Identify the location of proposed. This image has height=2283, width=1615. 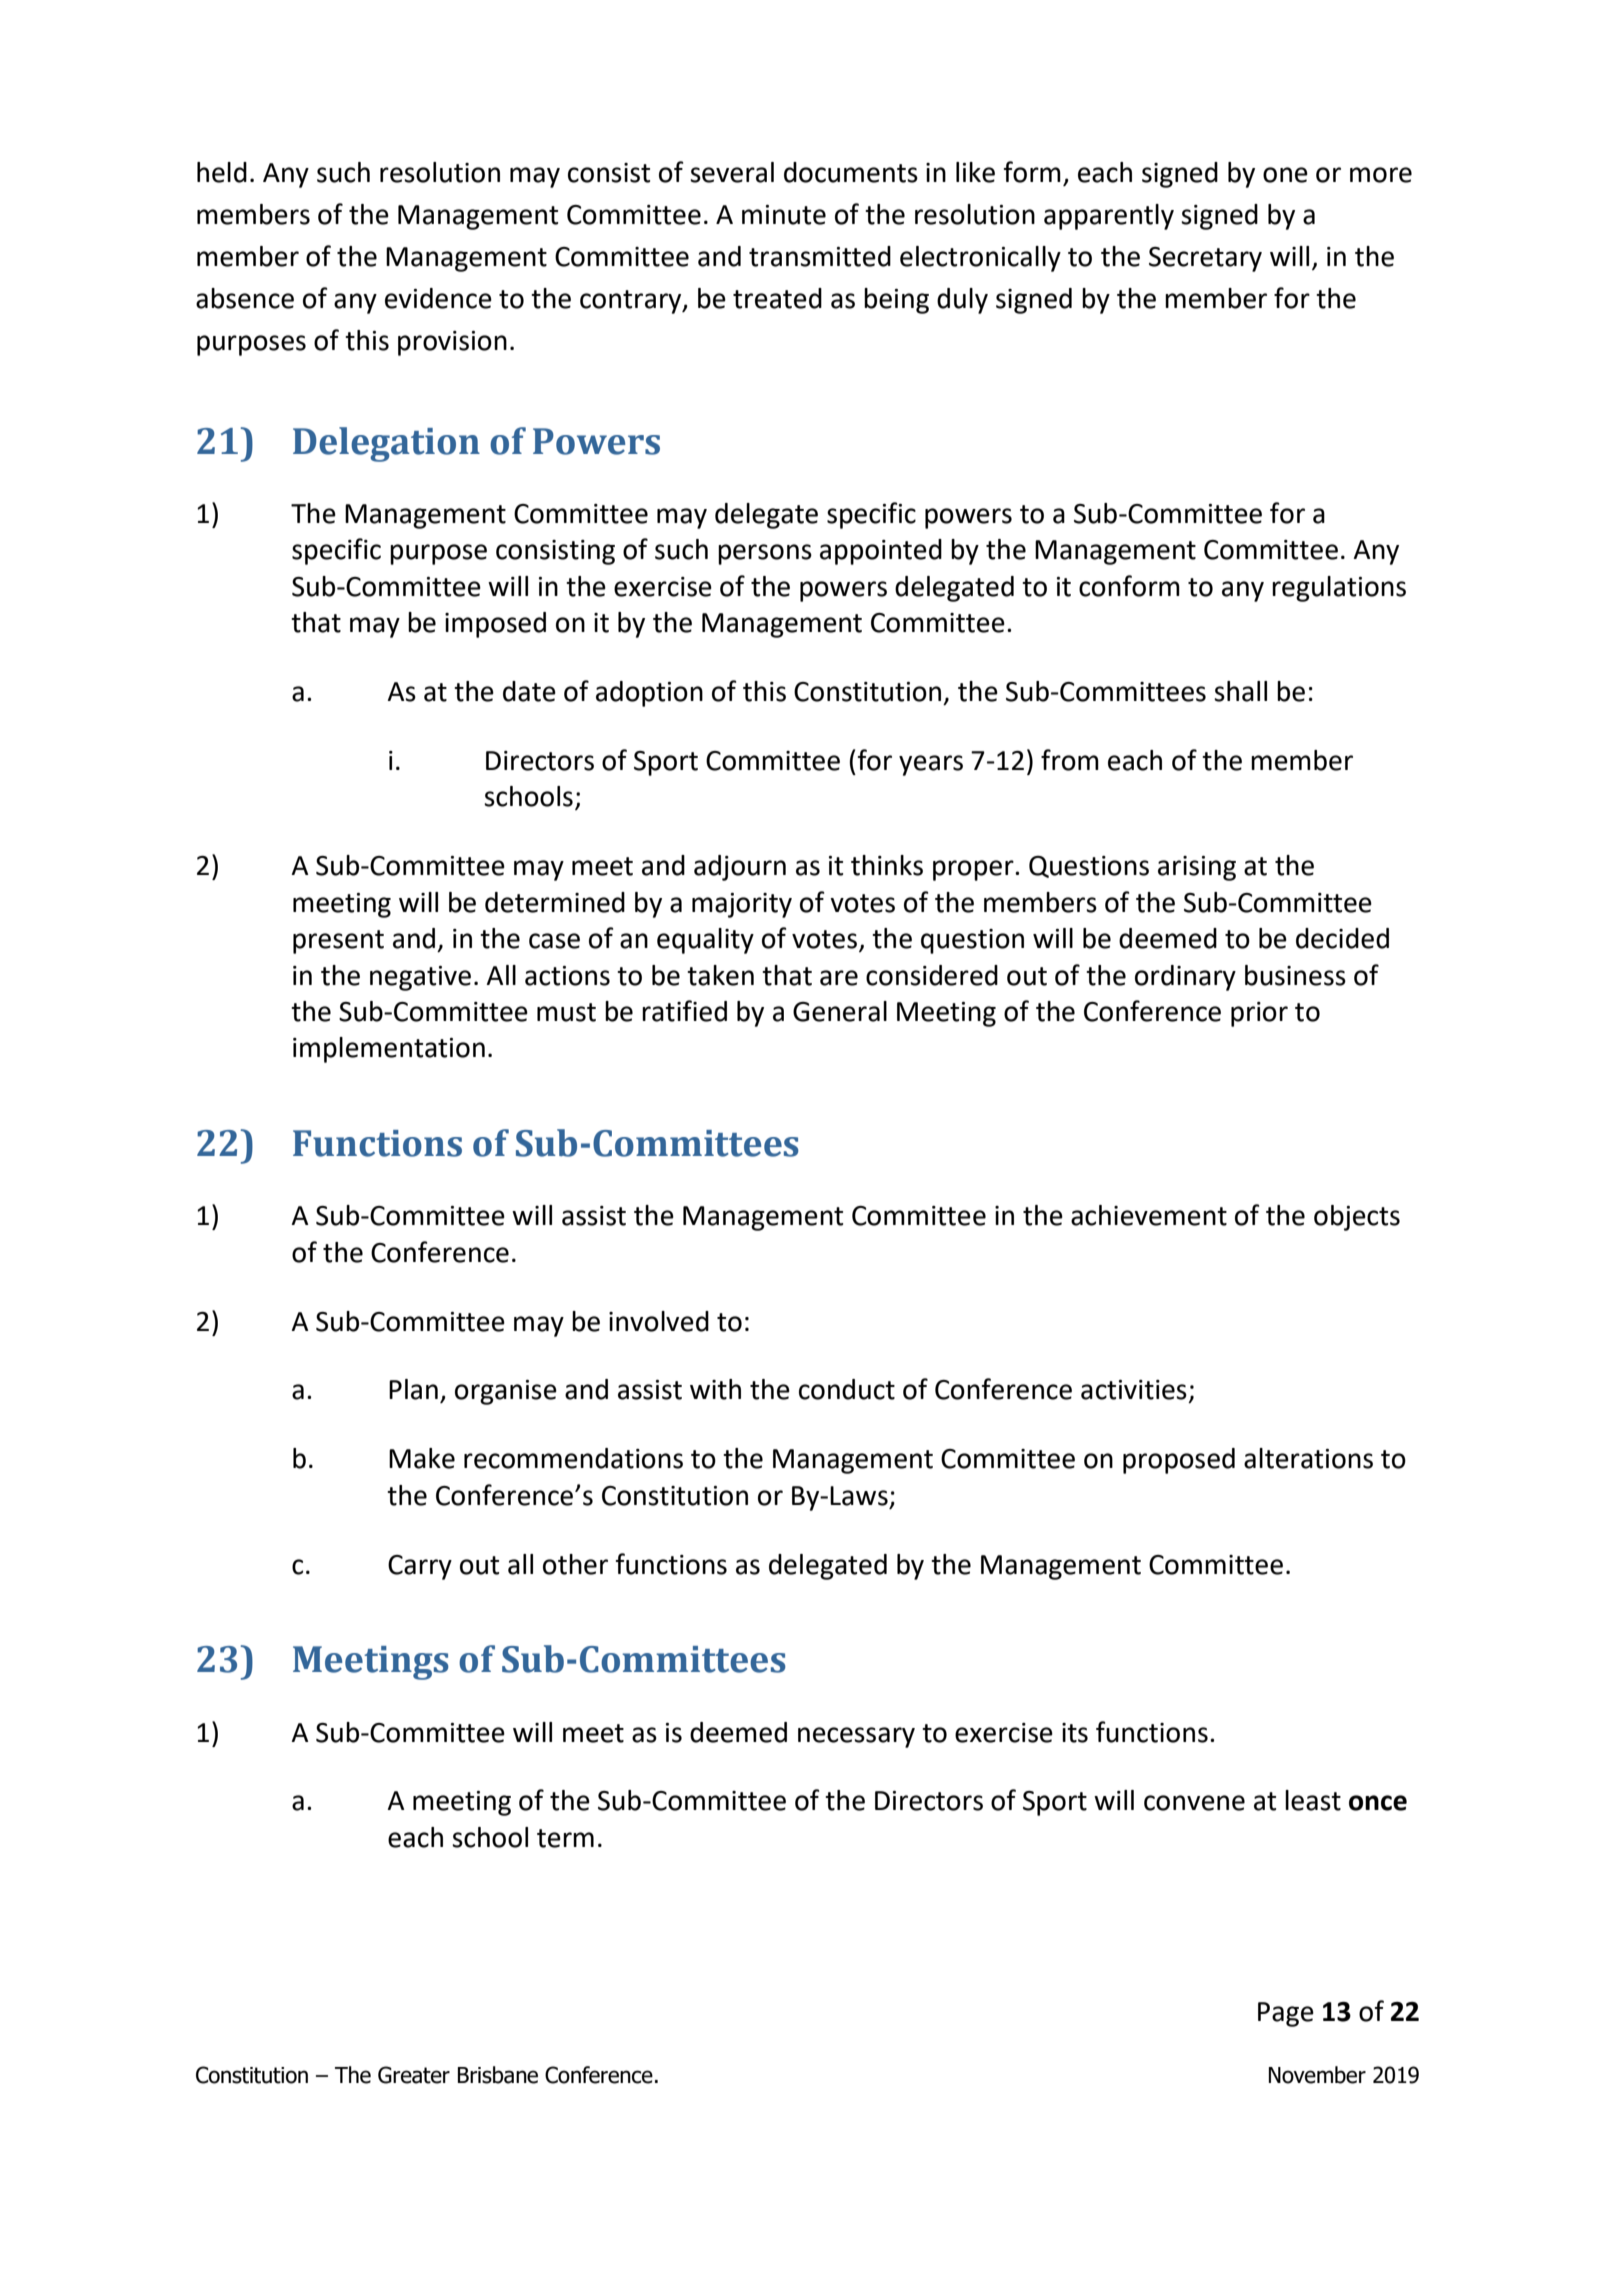
(1179, 1461).
